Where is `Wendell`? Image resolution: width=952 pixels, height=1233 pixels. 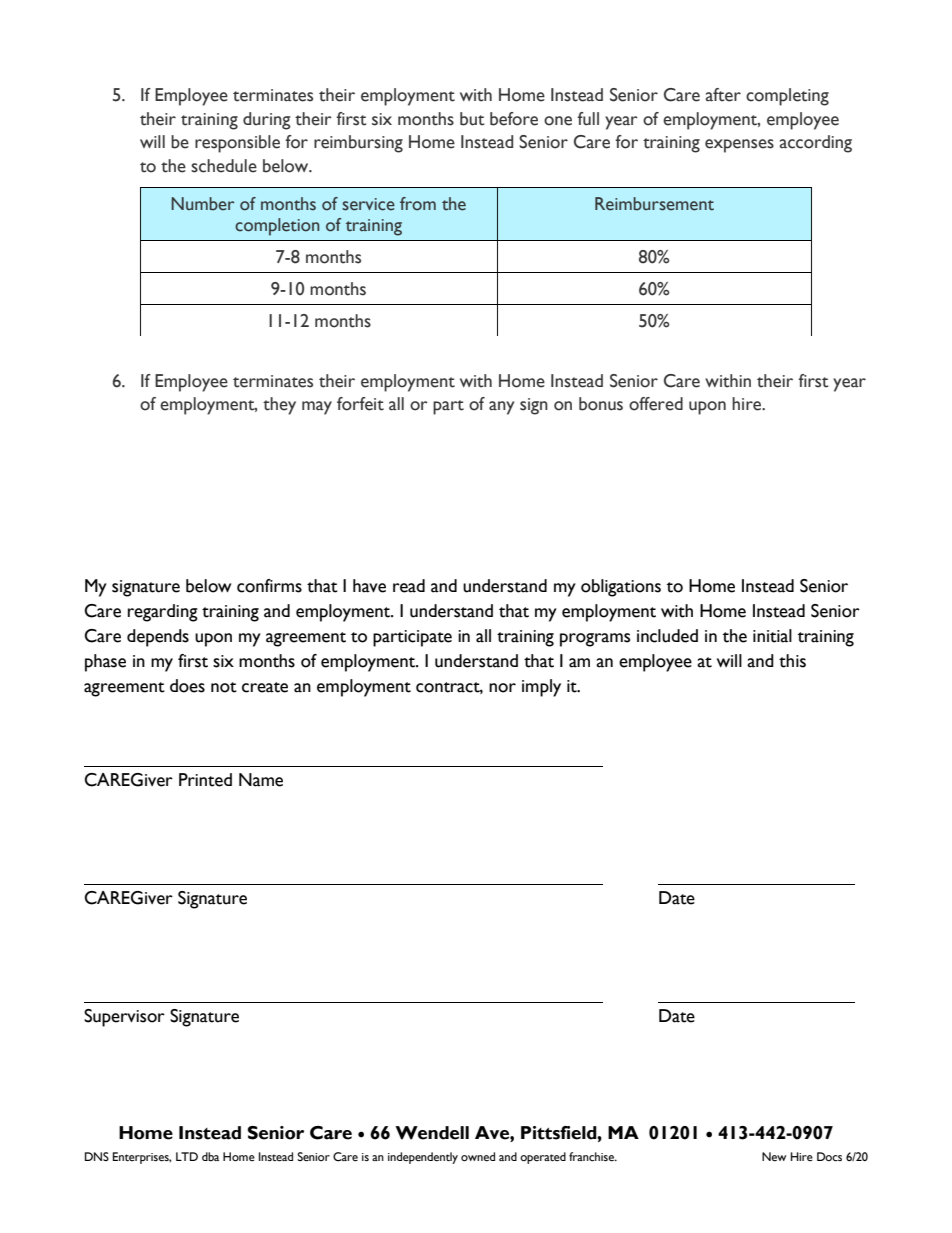
Wendell is located at coordinates (432, 1133).
